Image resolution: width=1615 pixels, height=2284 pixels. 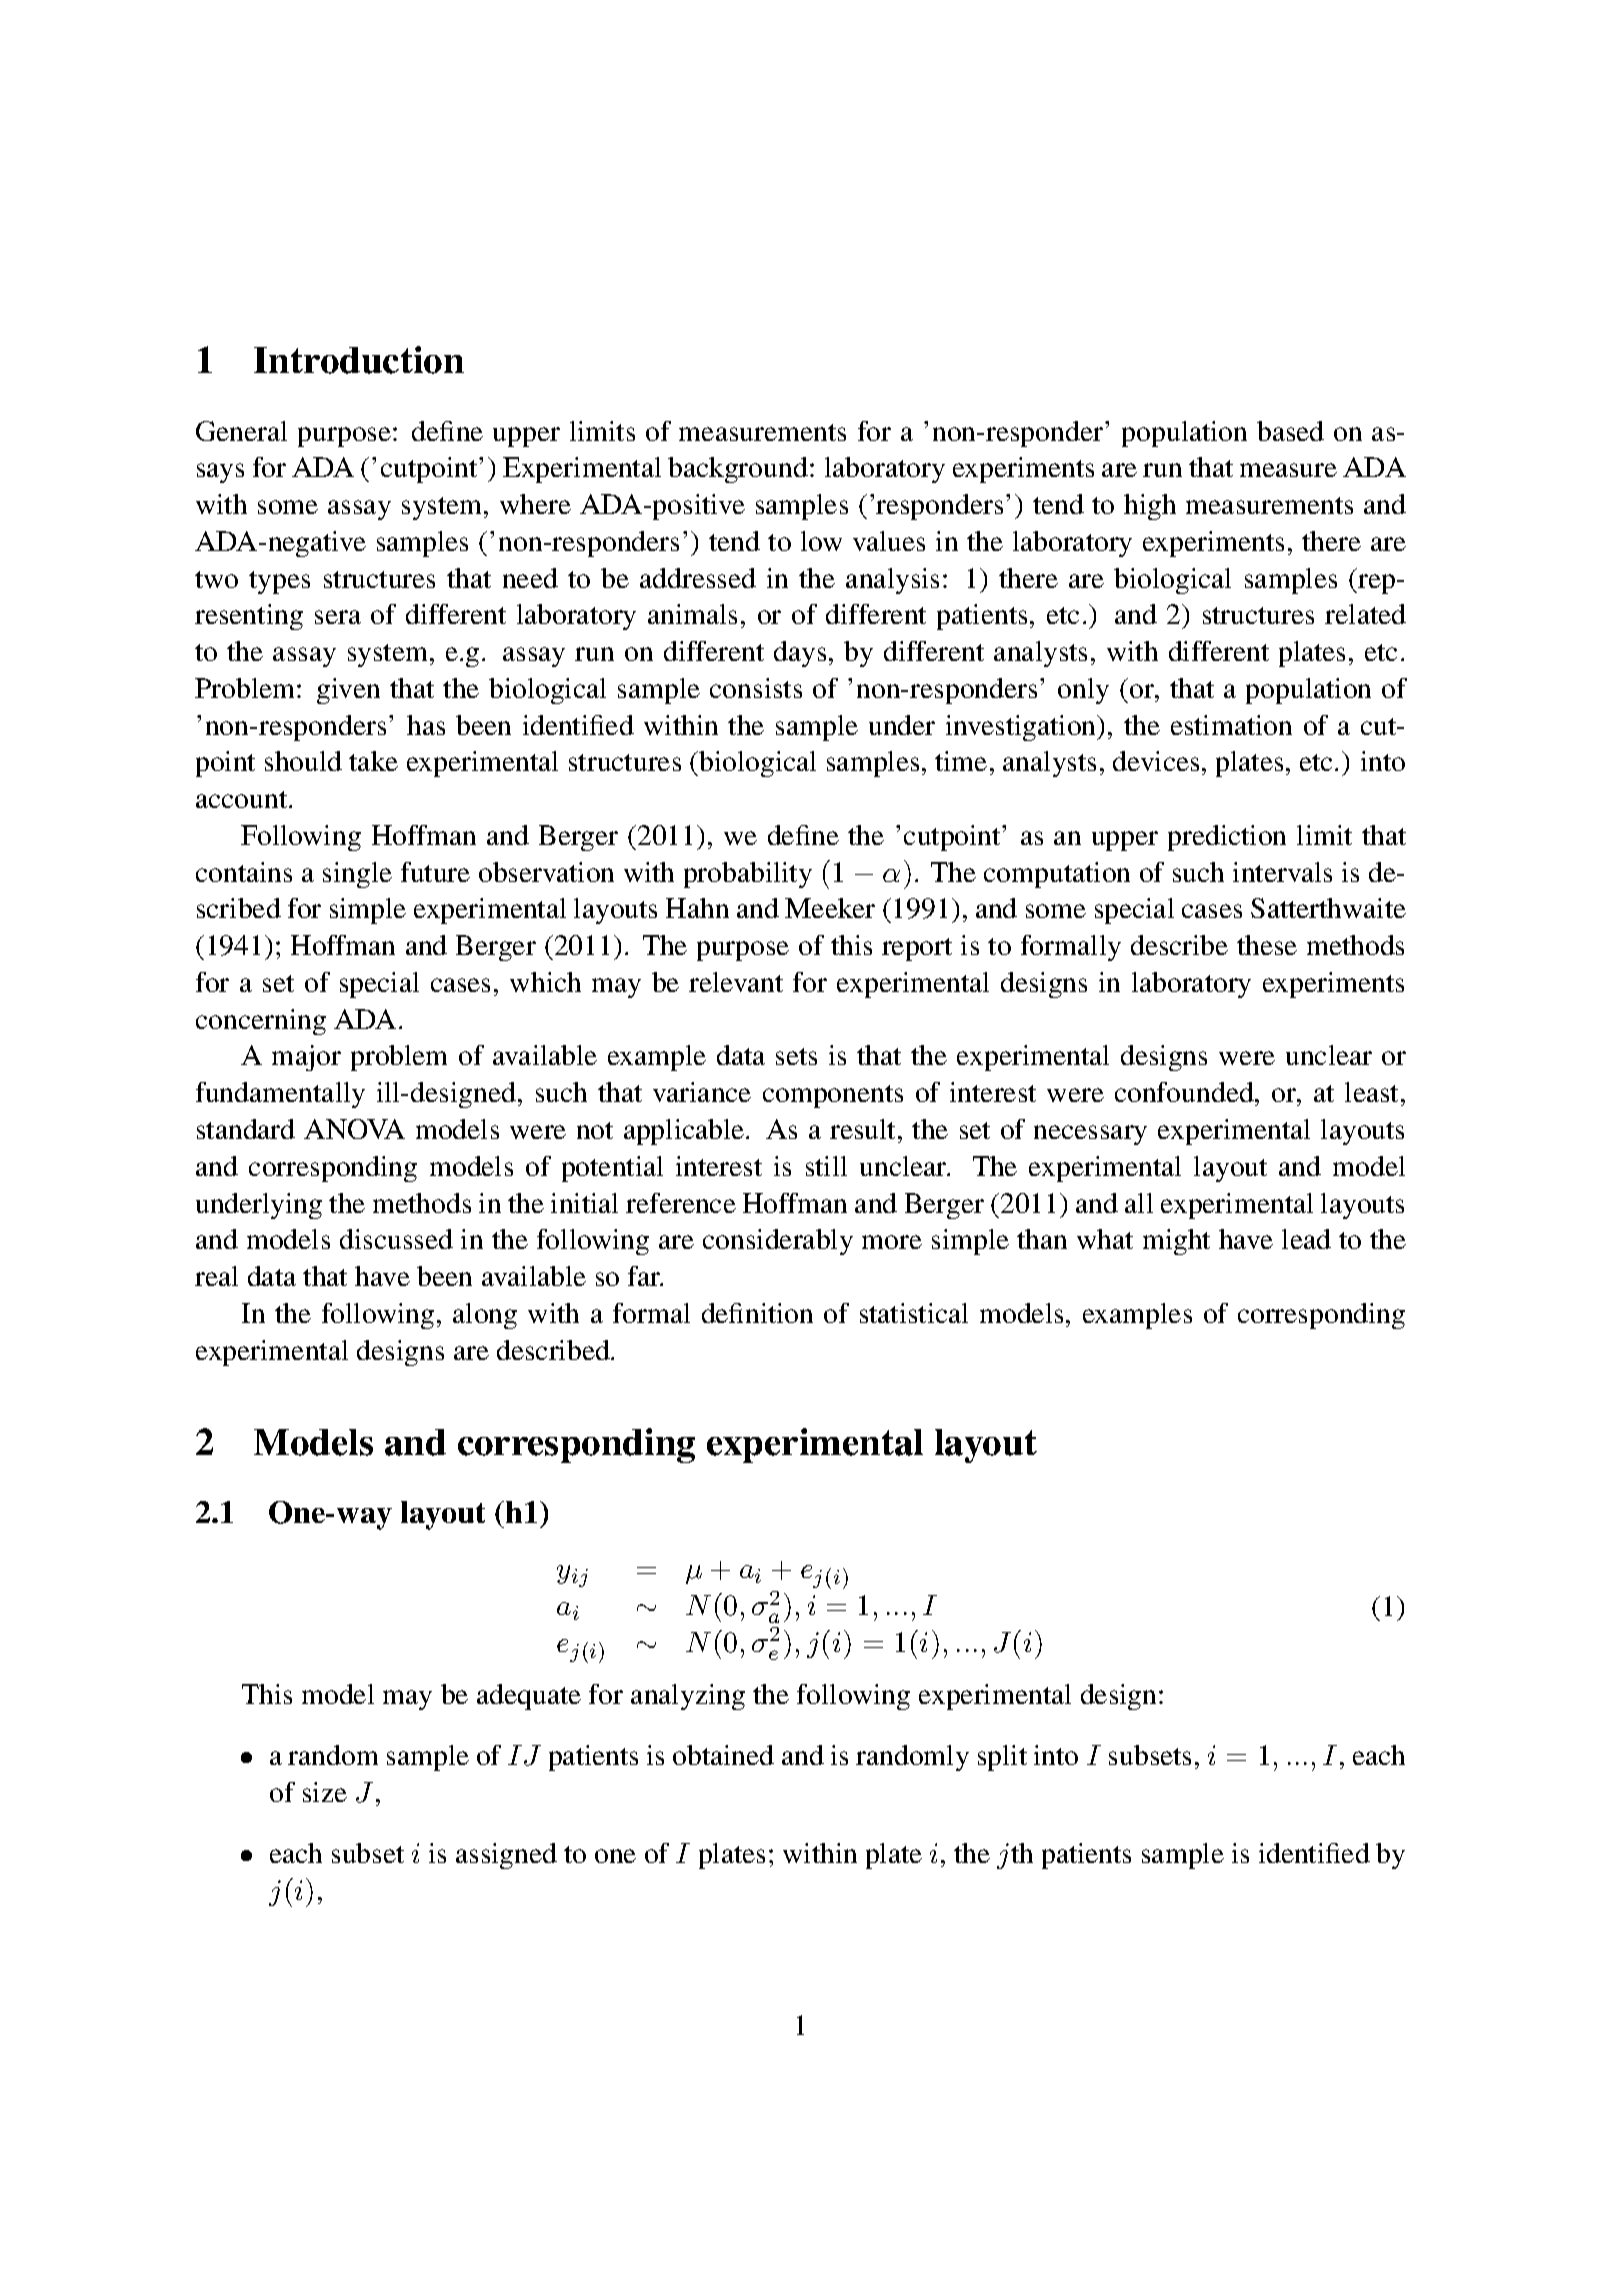 I want to click on might, so click(x=1176, y=1242).
